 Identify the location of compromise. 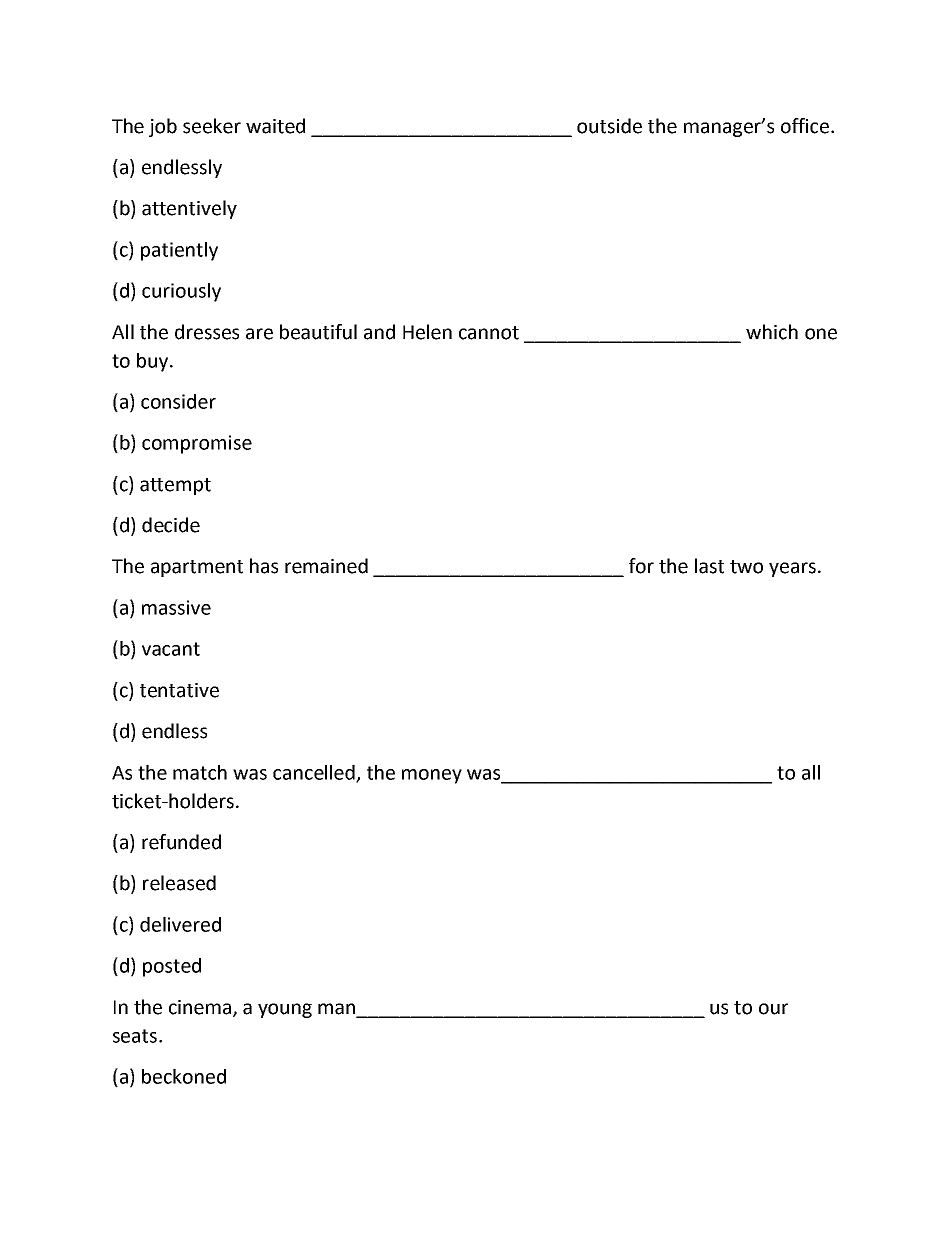
(197, 444).
